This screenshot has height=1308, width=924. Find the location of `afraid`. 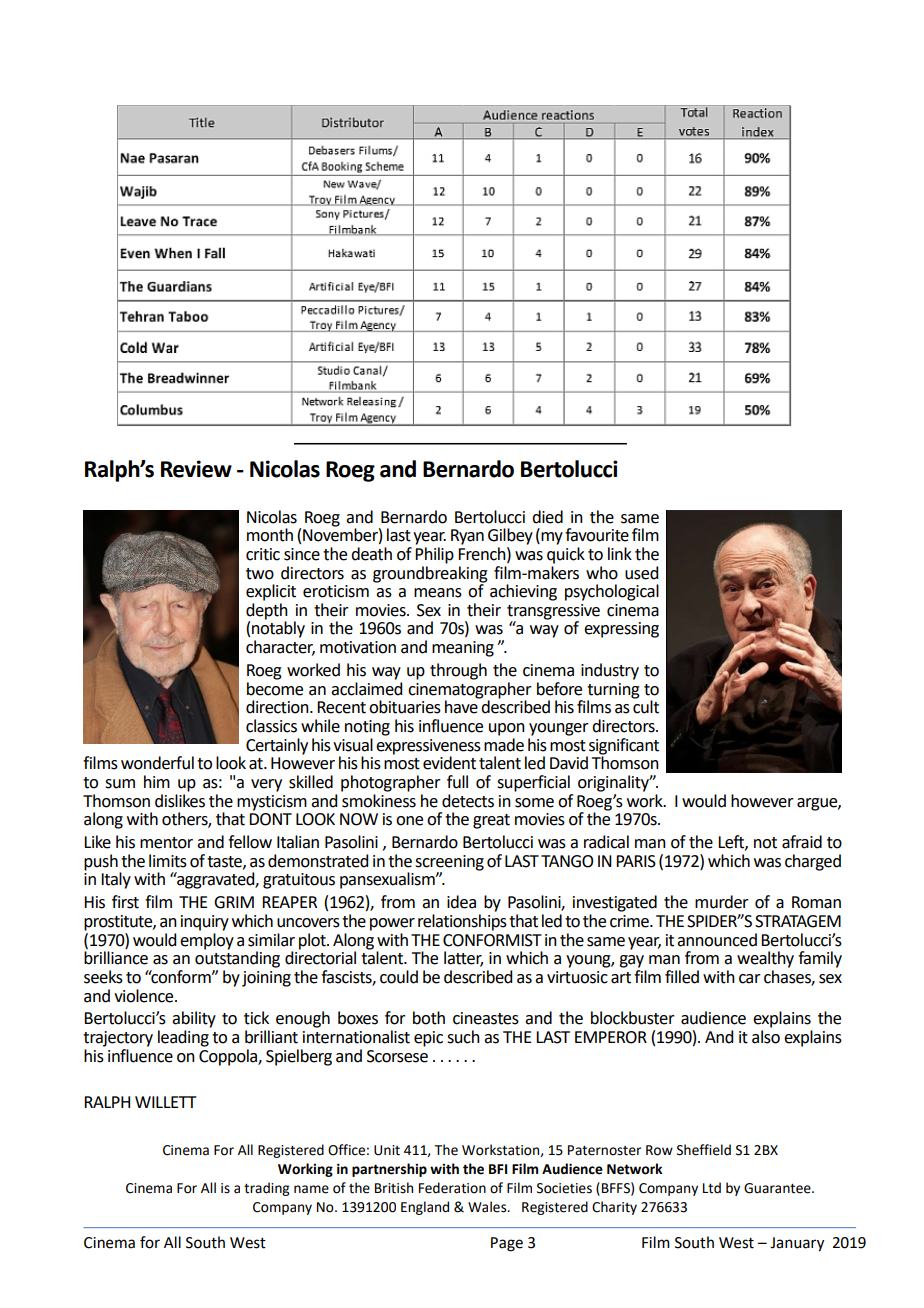

afraid is located at coordinates (802, 842).
